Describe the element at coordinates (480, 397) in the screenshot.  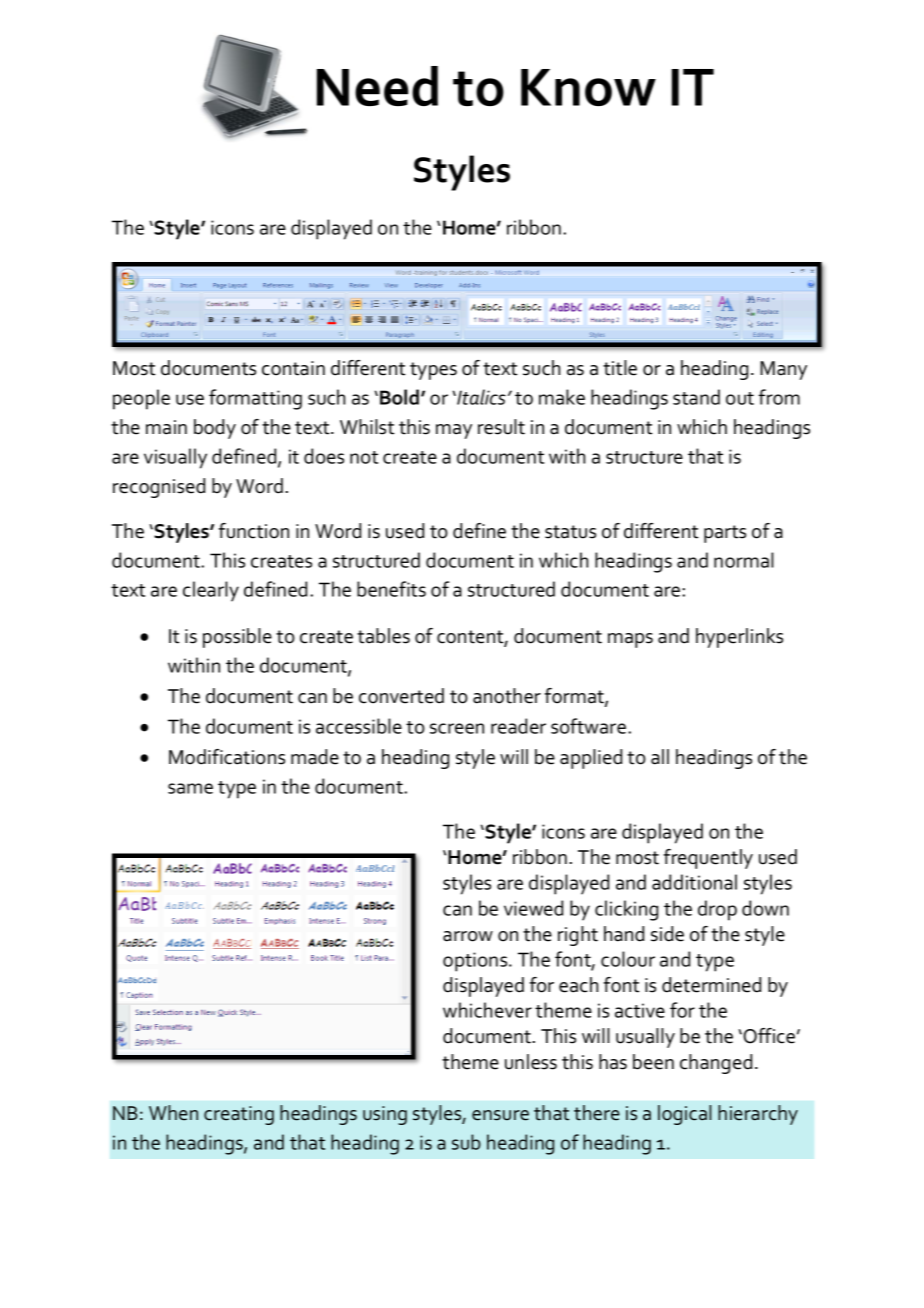
I see `Italics` at that location.
